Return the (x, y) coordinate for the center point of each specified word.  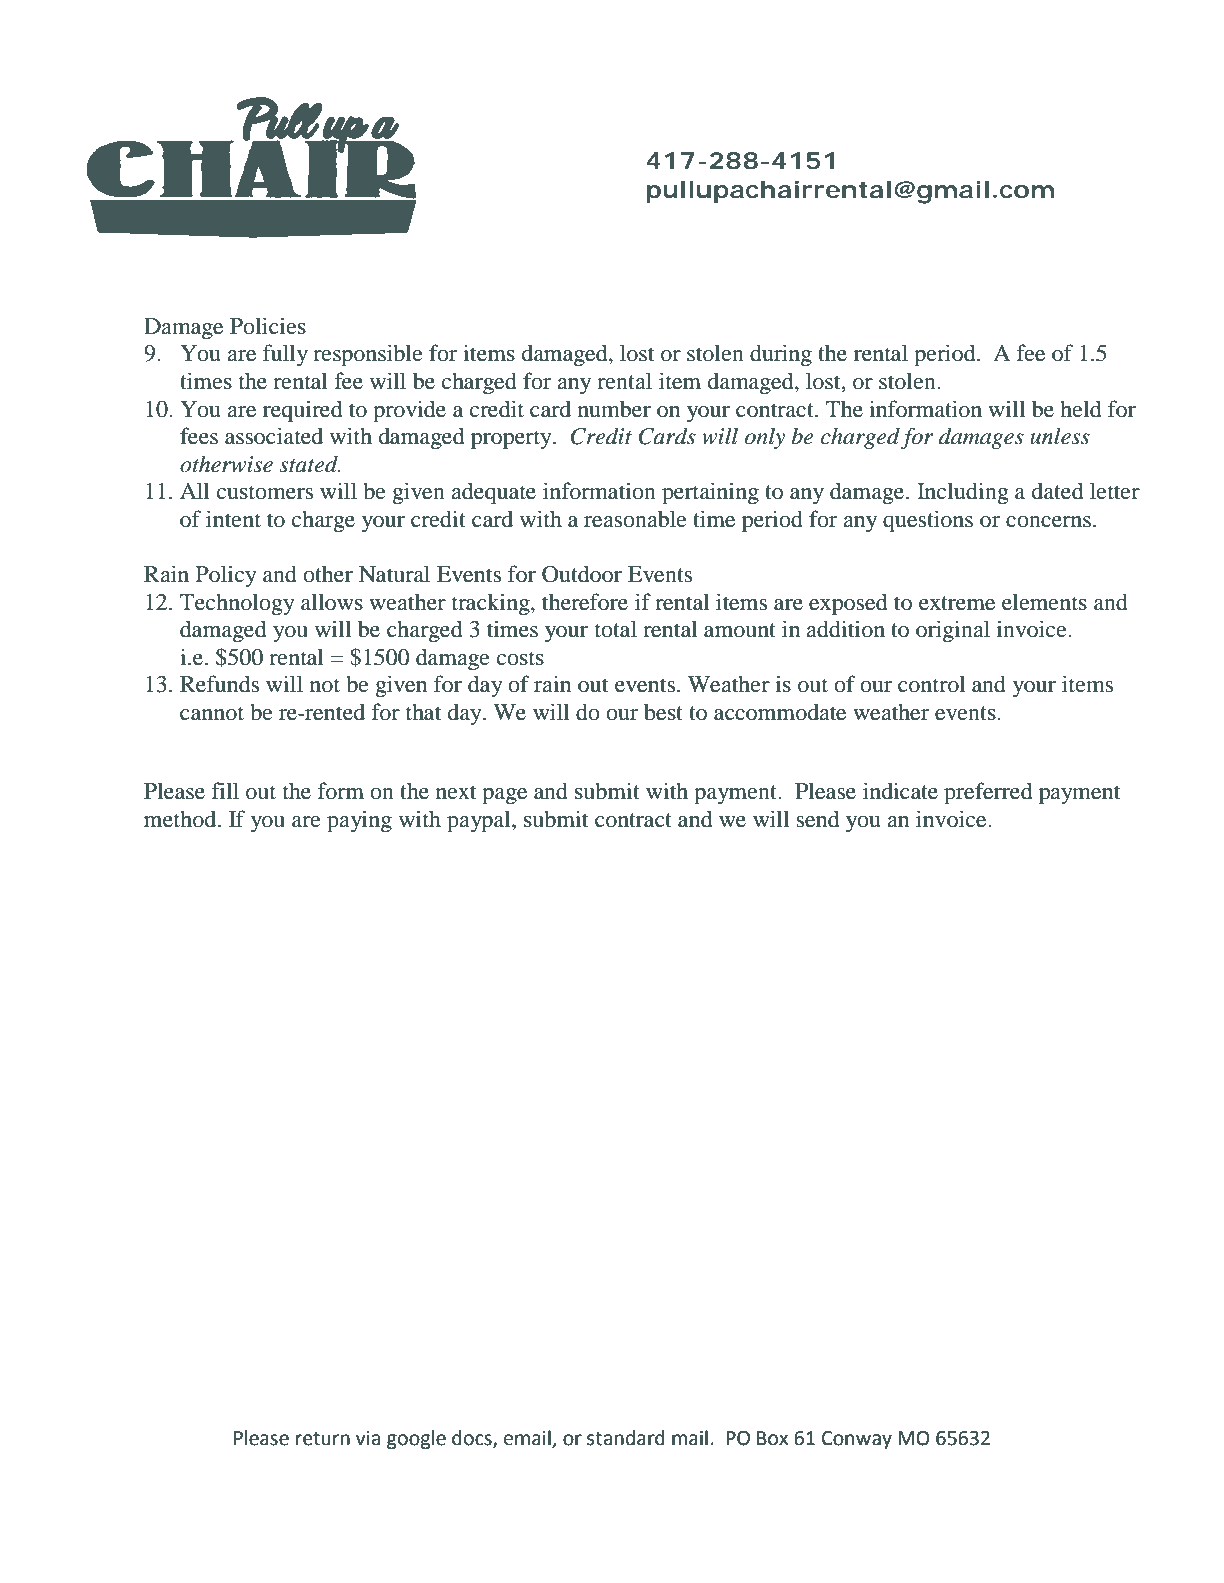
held (1081, 409)
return (323, 1439)
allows (332, 602)
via (368, 1438)
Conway (857, 1440)
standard (626, 1438)
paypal (480, 821)
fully (285, 355)
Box (772, 1438)
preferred (988, 793)
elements (1044, 602)
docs (473, 1438)
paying (359, 821)
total (616, 629)
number (614, 409)
